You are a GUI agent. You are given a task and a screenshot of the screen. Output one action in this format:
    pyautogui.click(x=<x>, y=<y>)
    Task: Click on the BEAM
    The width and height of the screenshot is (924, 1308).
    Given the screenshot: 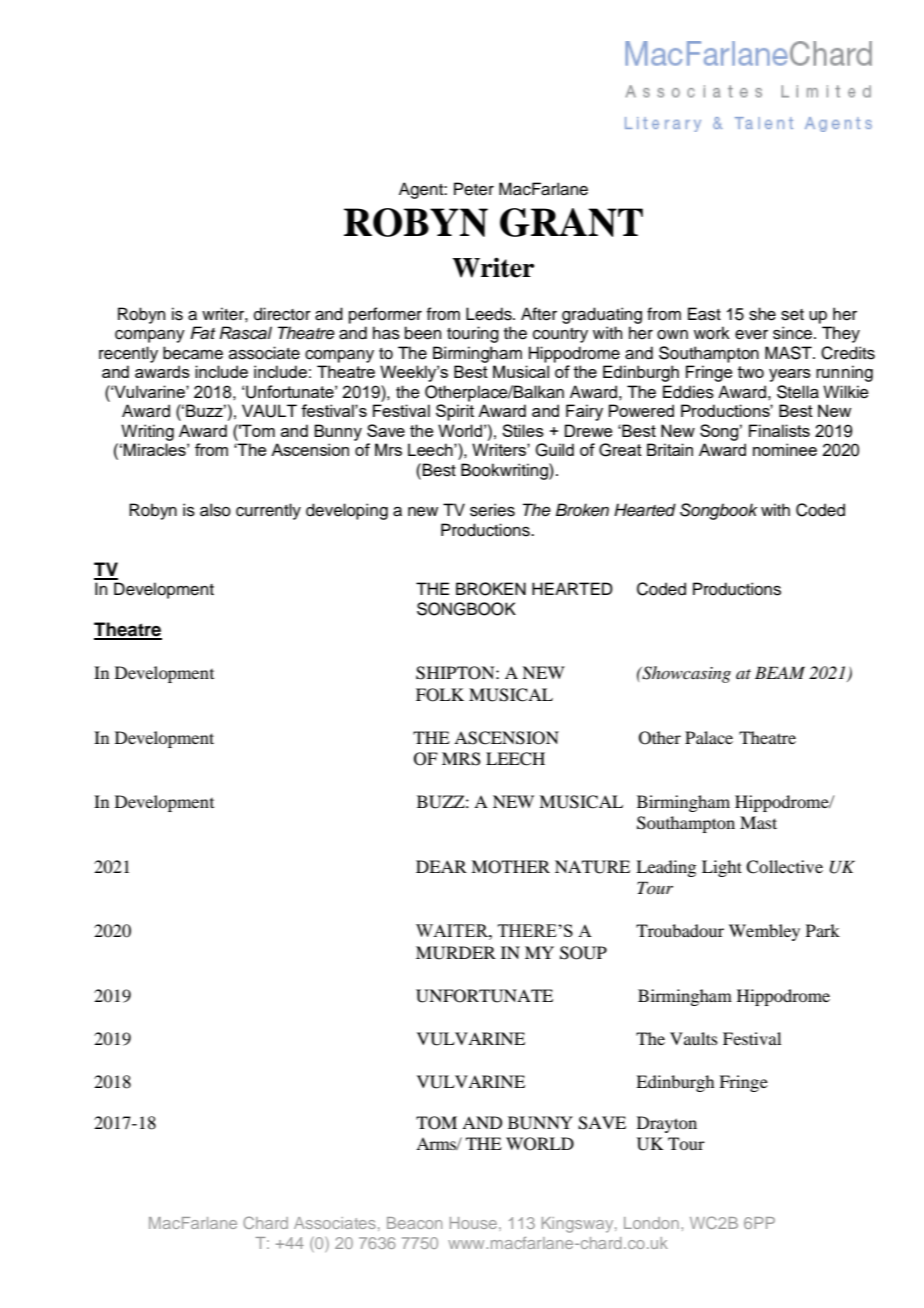 What is the action you would take?
    pyautogui.click(x=780, y=672)
